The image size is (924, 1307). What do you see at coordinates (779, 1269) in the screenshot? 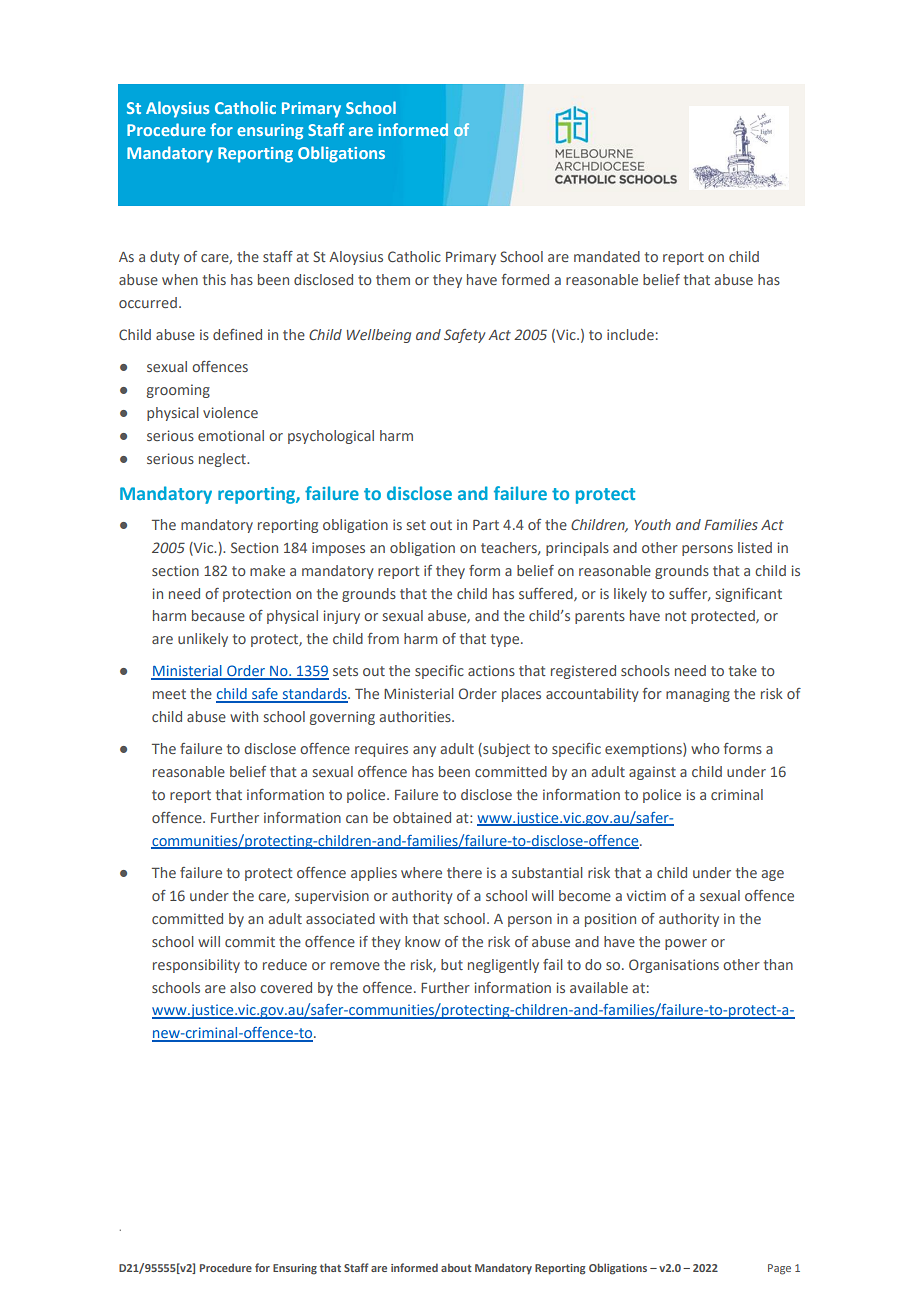
I see `Page` at bounding box center [779, 1269].
